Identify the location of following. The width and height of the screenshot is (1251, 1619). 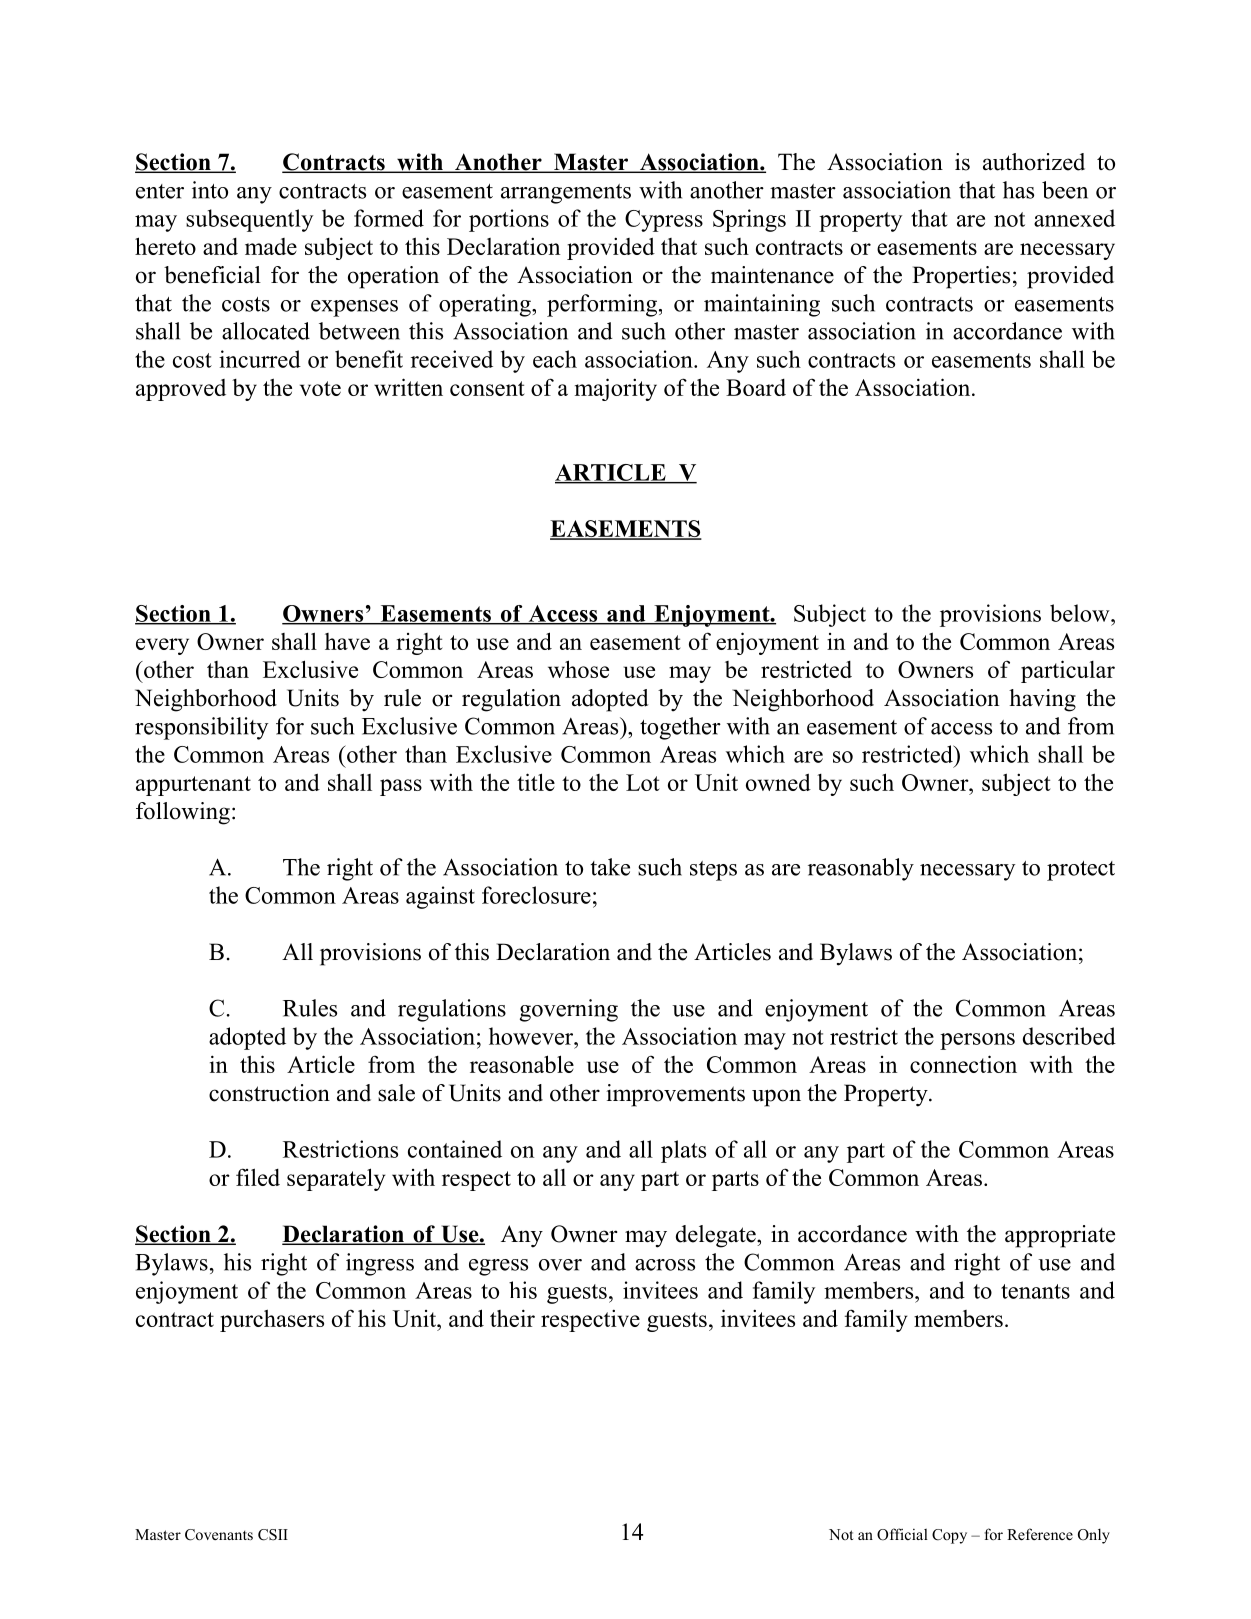
(183, 813).
